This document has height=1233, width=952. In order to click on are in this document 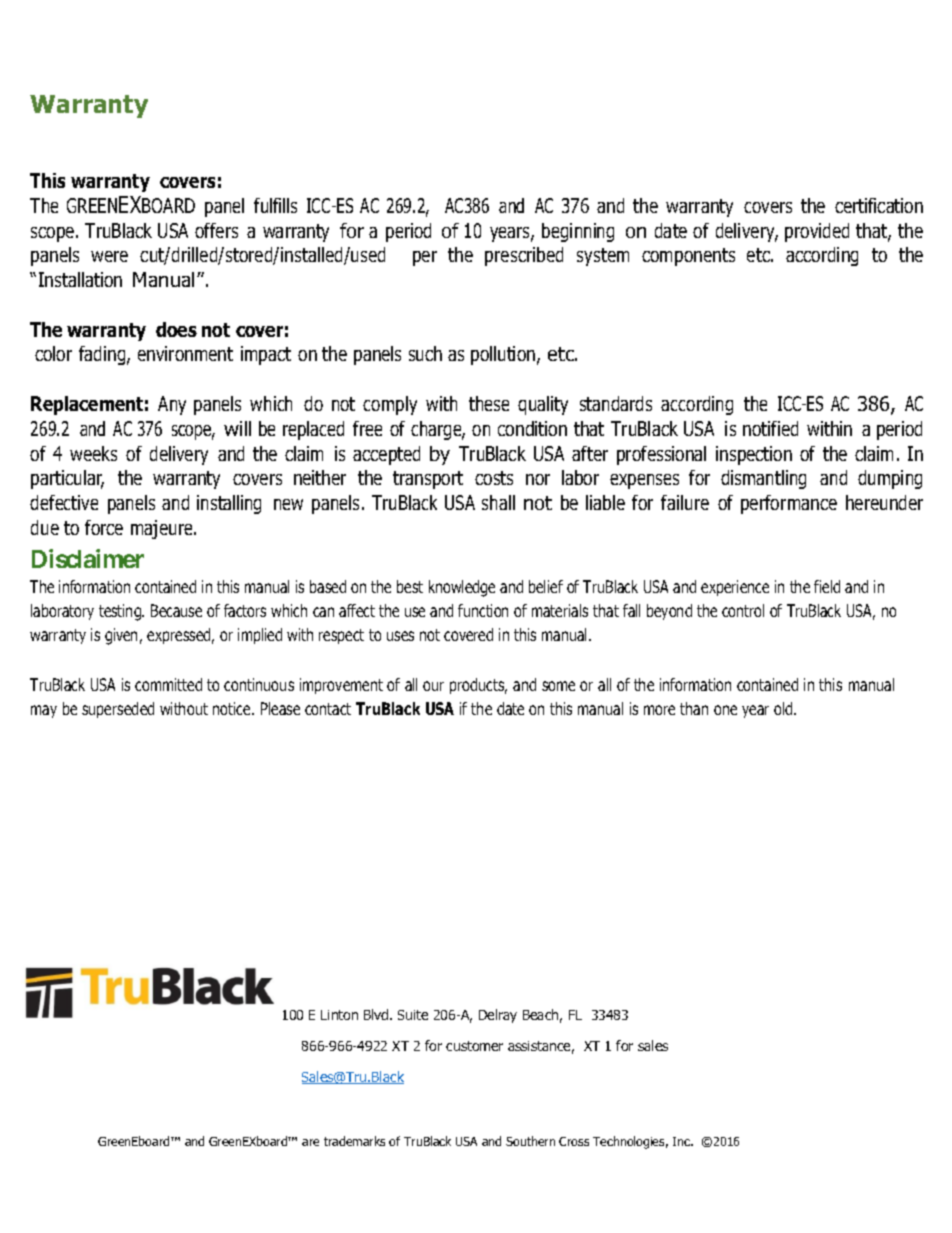, I will do `click(310, 1142)`.
